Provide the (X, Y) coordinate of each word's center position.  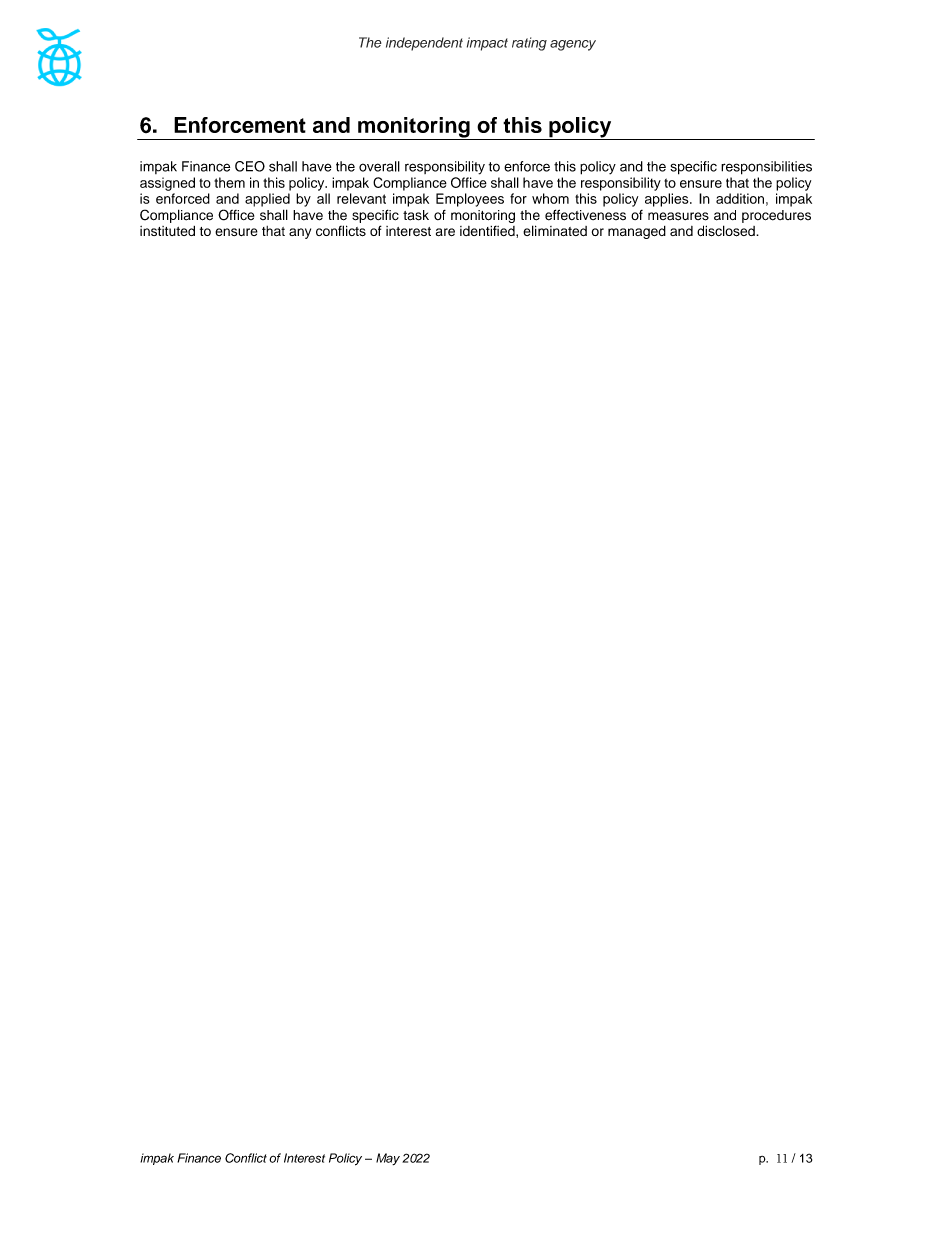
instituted (167, 231)
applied (267, 200)
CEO (250, 166)
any (300, 233)
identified (488, 230)
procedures (776, 216)
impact (487, 44)
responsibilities (766, 168)
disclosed (727, 231)
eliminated (555, 230)
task (416, 215)
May (388, 1159)
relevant (361, 198)
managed (637, 232)
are (445, 232)
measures (678, 216)
